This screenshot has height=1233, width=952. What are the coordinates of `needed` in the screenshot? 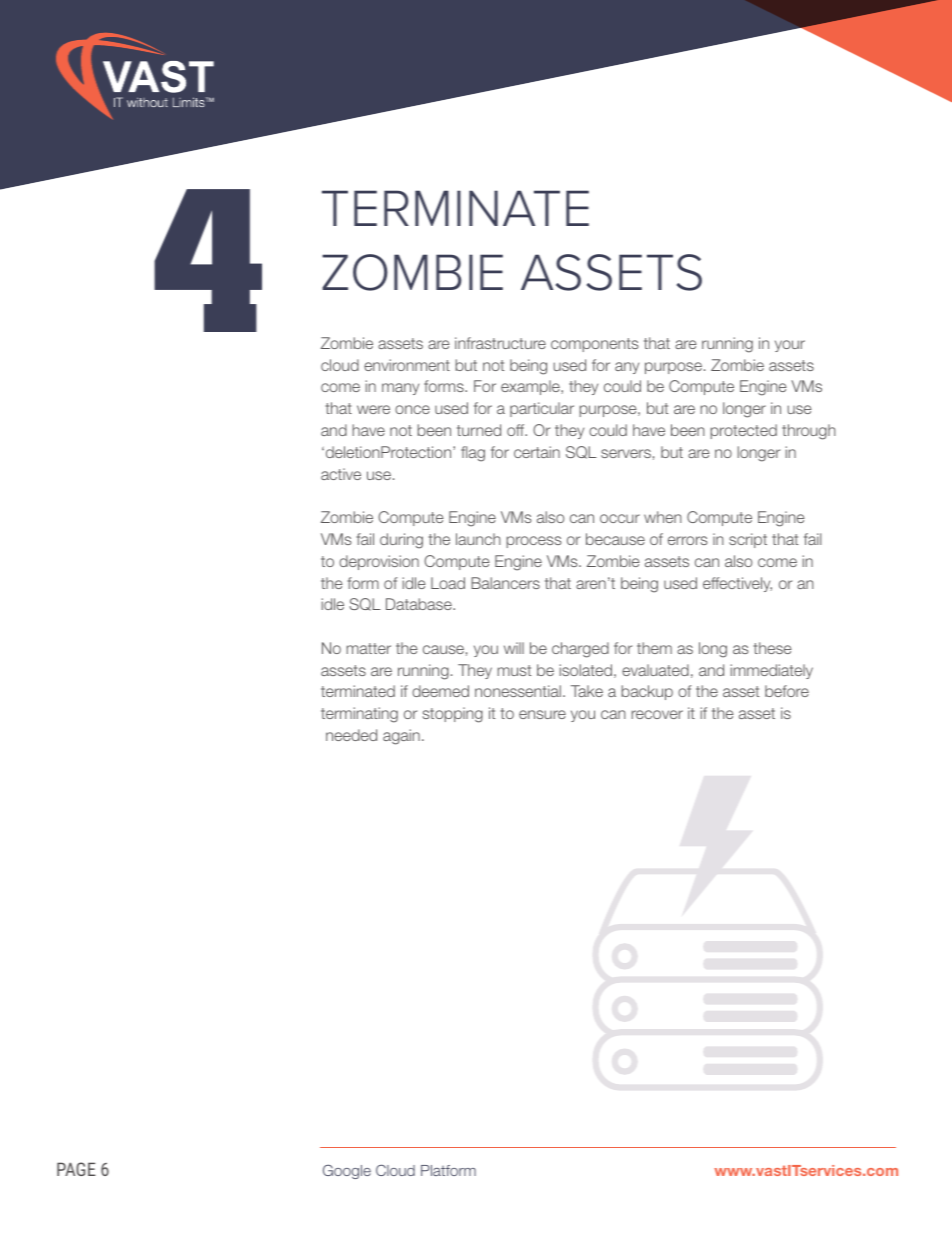 It's located at (351, 735).
